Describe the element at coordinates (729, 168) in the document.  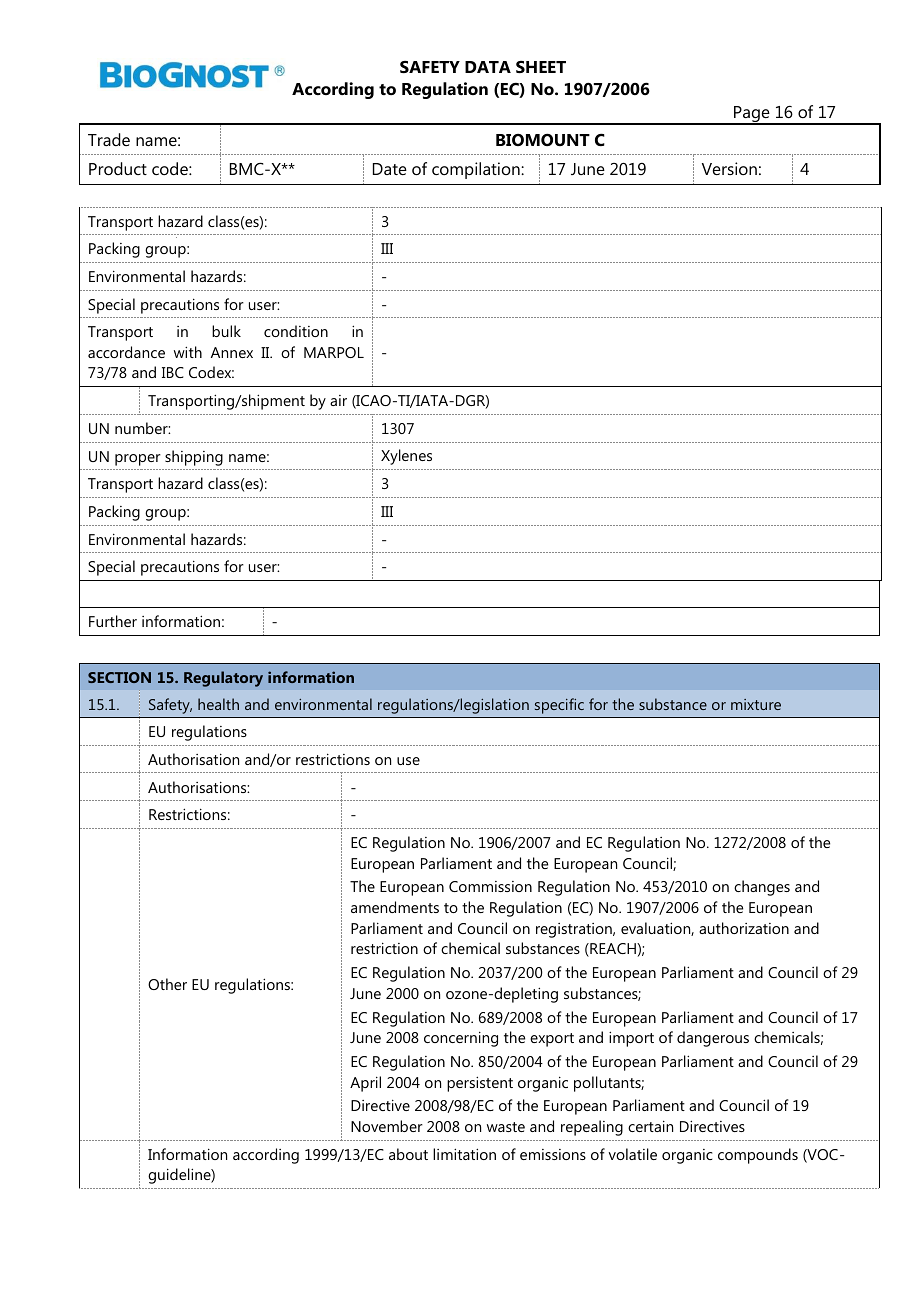
I see `Version` at that location.
